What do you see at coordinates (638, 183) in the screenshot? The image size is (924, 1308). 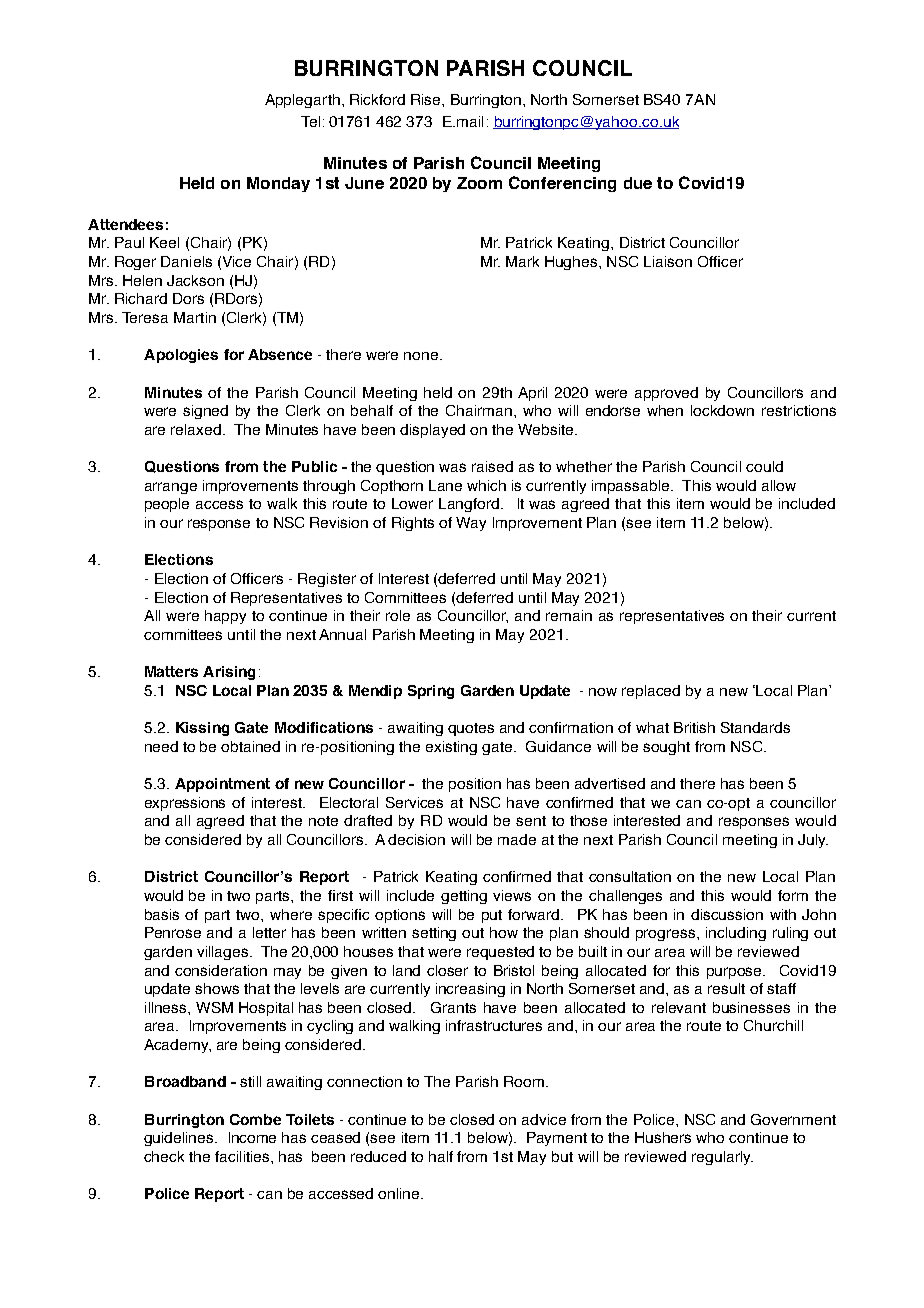 I see `due` at bounding box center [638, 183].
